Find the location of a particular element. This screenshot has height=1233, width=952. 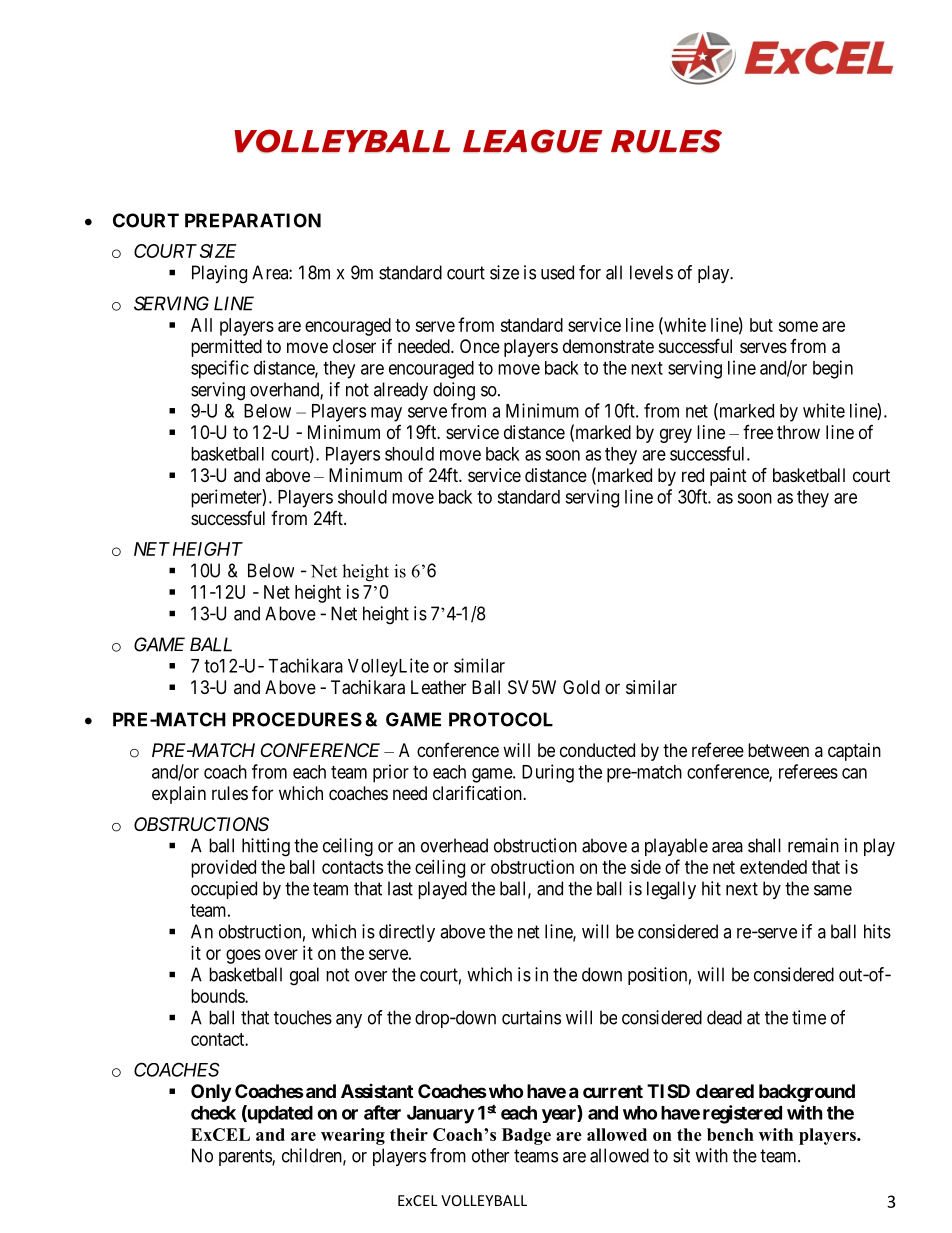

rules is located at coordinates (230, 793).
